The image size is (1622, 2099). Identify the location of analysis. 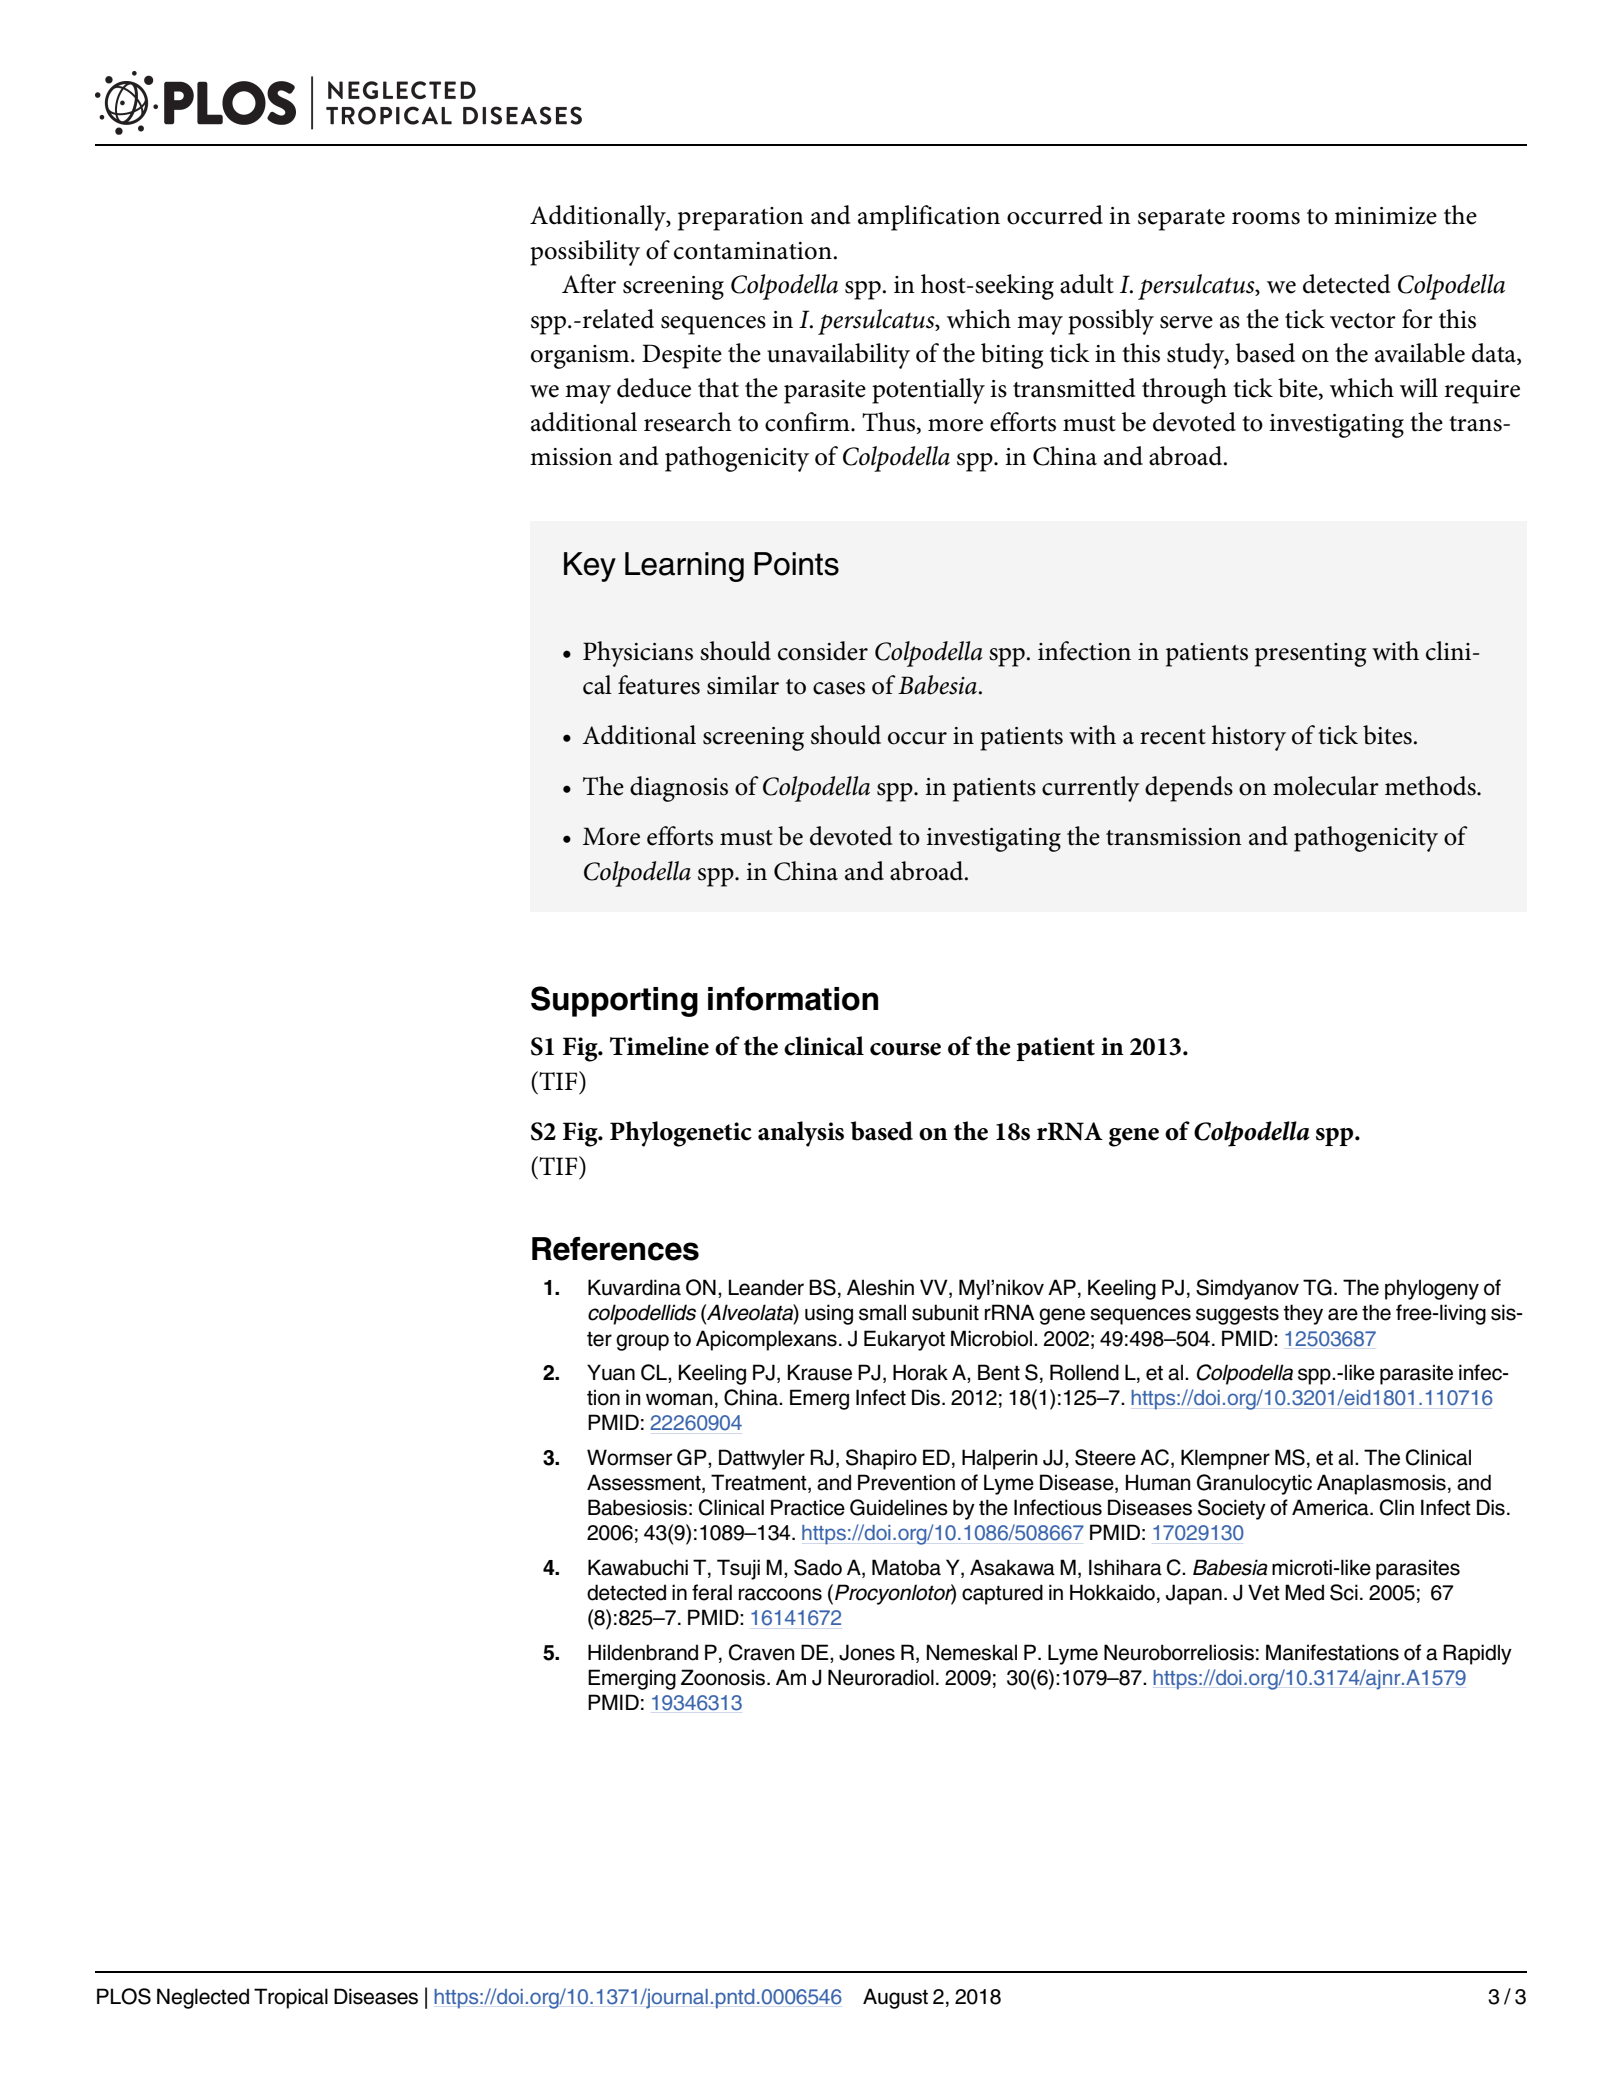
(801, 1134).
